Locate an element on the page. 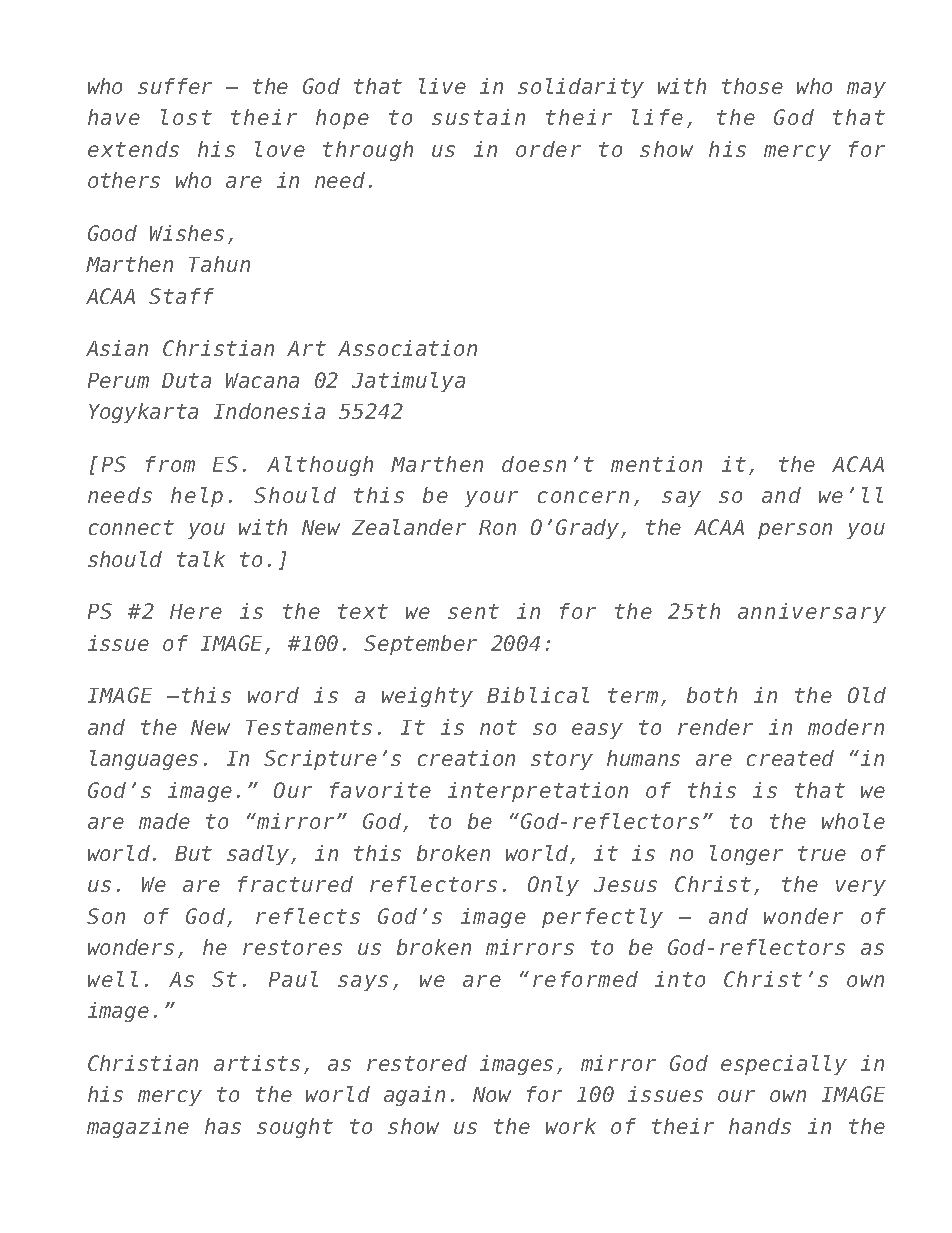 This document has width=952, height=1233. those is located at coordinates (752, 86).
